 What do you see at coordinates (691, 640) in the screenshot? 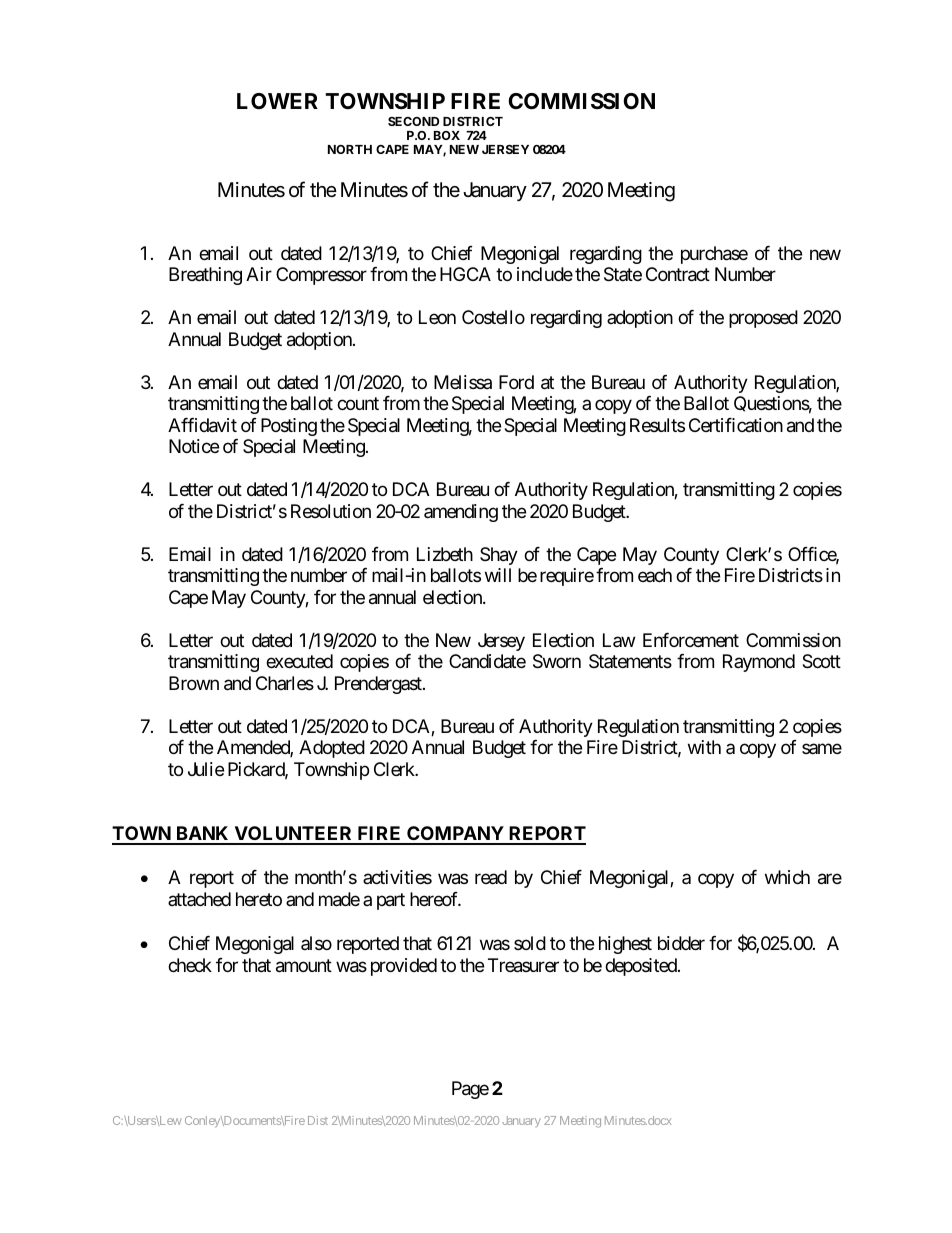
I see `Enforcement` at bounding box center [691, 640].
